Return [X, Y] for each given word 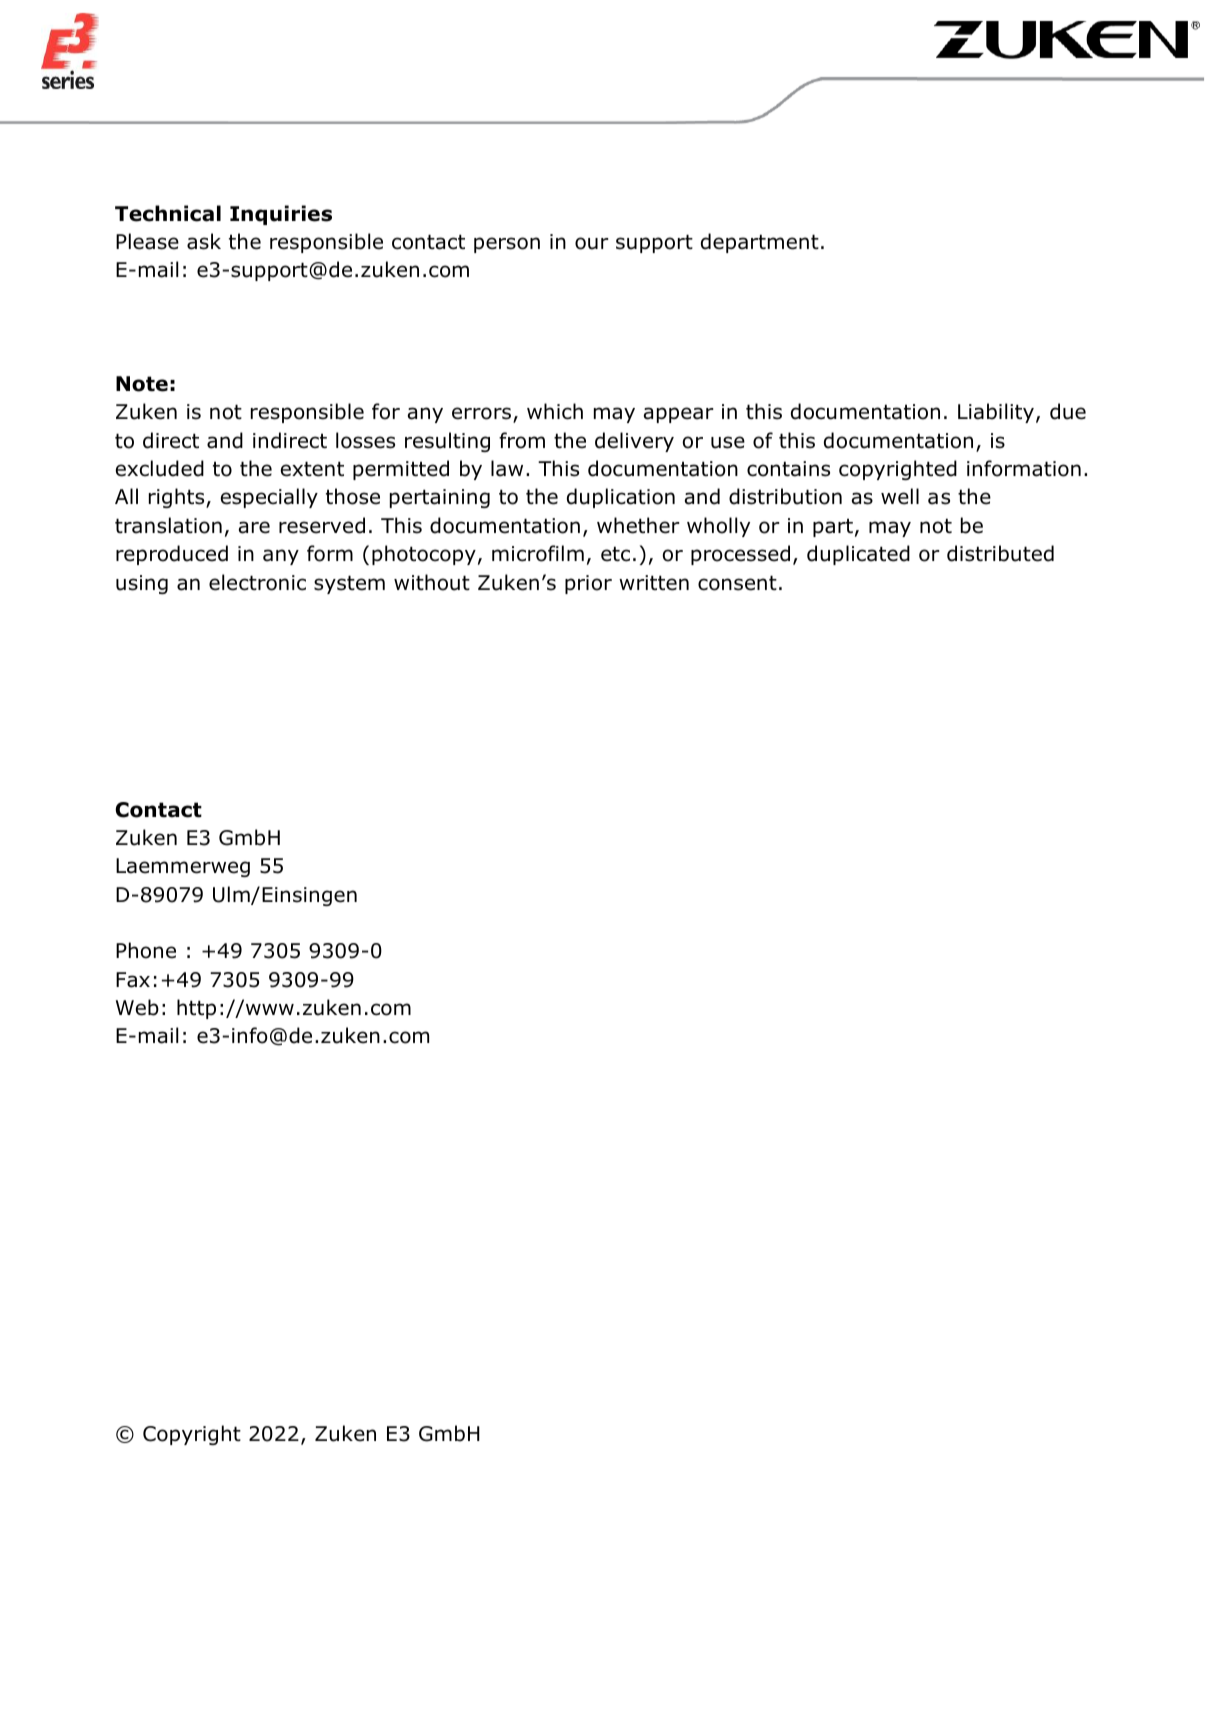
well [900, 496]
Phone [146, 950]
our [592, 243]
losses [365, 440]
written [654, 583]
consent [737, 583]
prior [588, 584]
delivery [634, 442]
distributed [1000, 553]
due [1068, 411]
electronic [257, 582]
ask [204, 241]
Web [137, 1007]
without [432, 582]
